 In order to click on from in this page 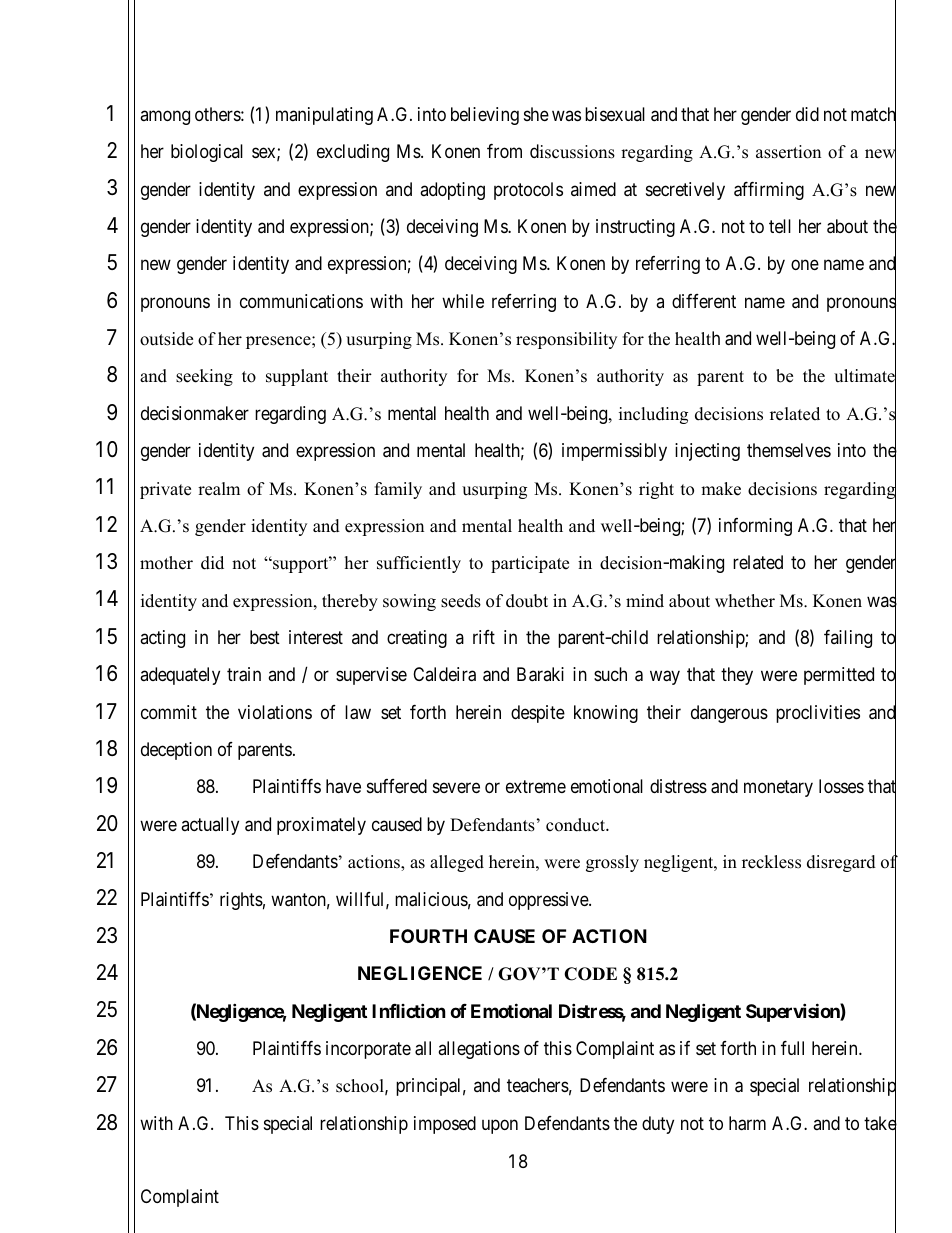, I will do `click(504, 151)`.
